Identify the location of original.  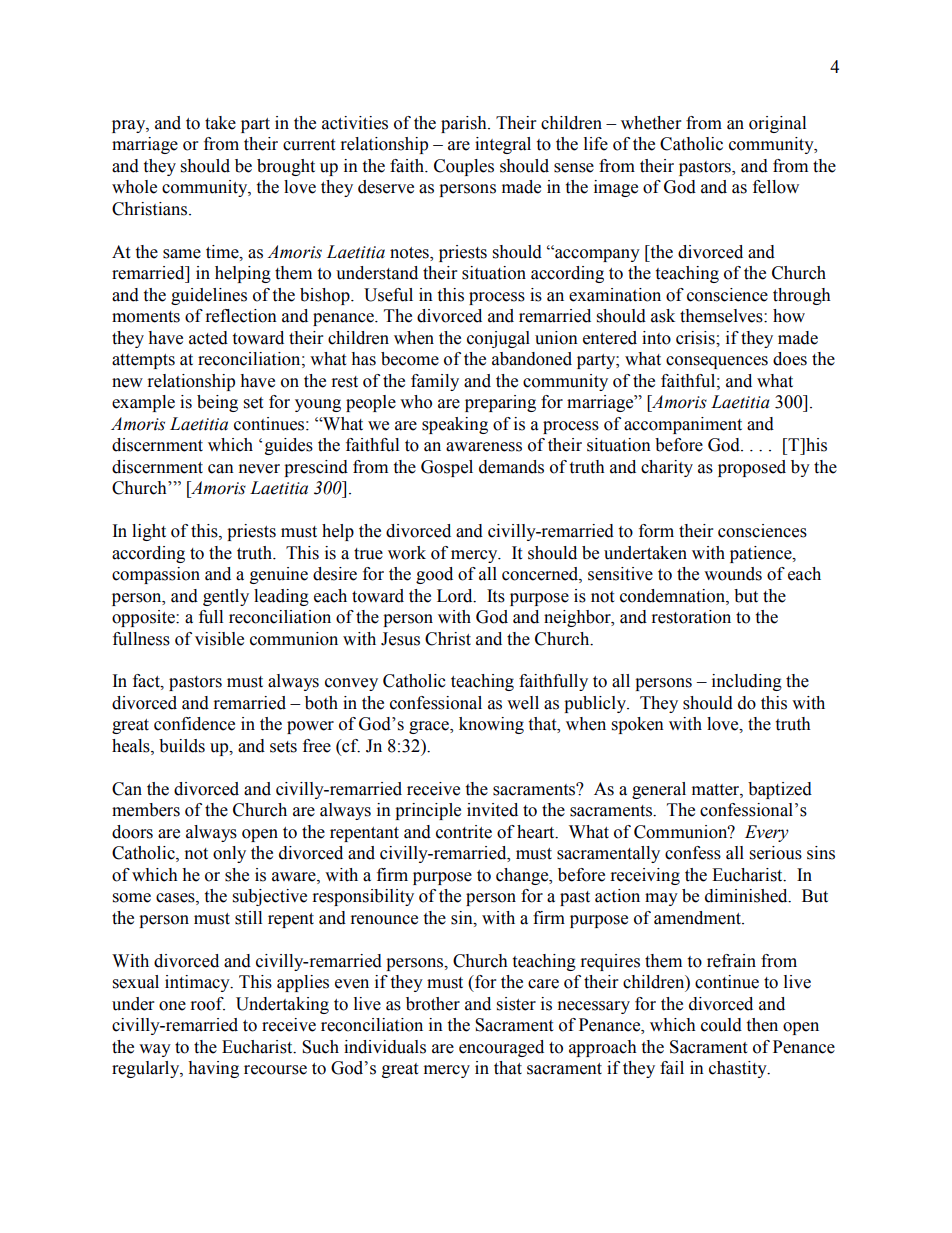
(777, 124).
